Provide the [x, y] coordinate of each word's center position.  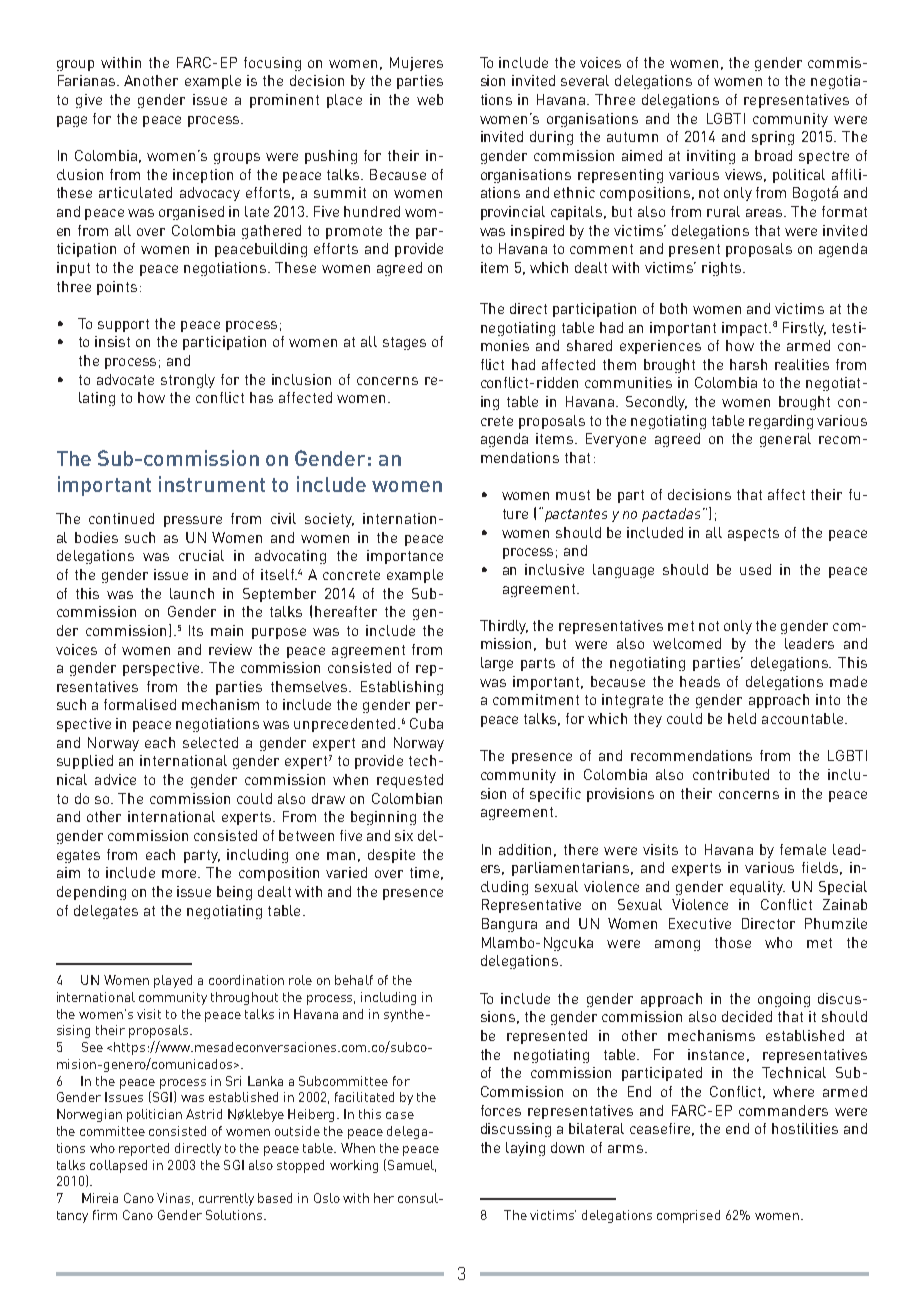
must [573, 495]
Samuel [410, 1165]
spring [773, 138]
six [404, 835]
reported [144, 1149]
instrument [212, 484]
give [89, 101]
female [803, 849]
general [785, 440]
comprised [688, 1216]
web [430, 99]
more [180, 874]
